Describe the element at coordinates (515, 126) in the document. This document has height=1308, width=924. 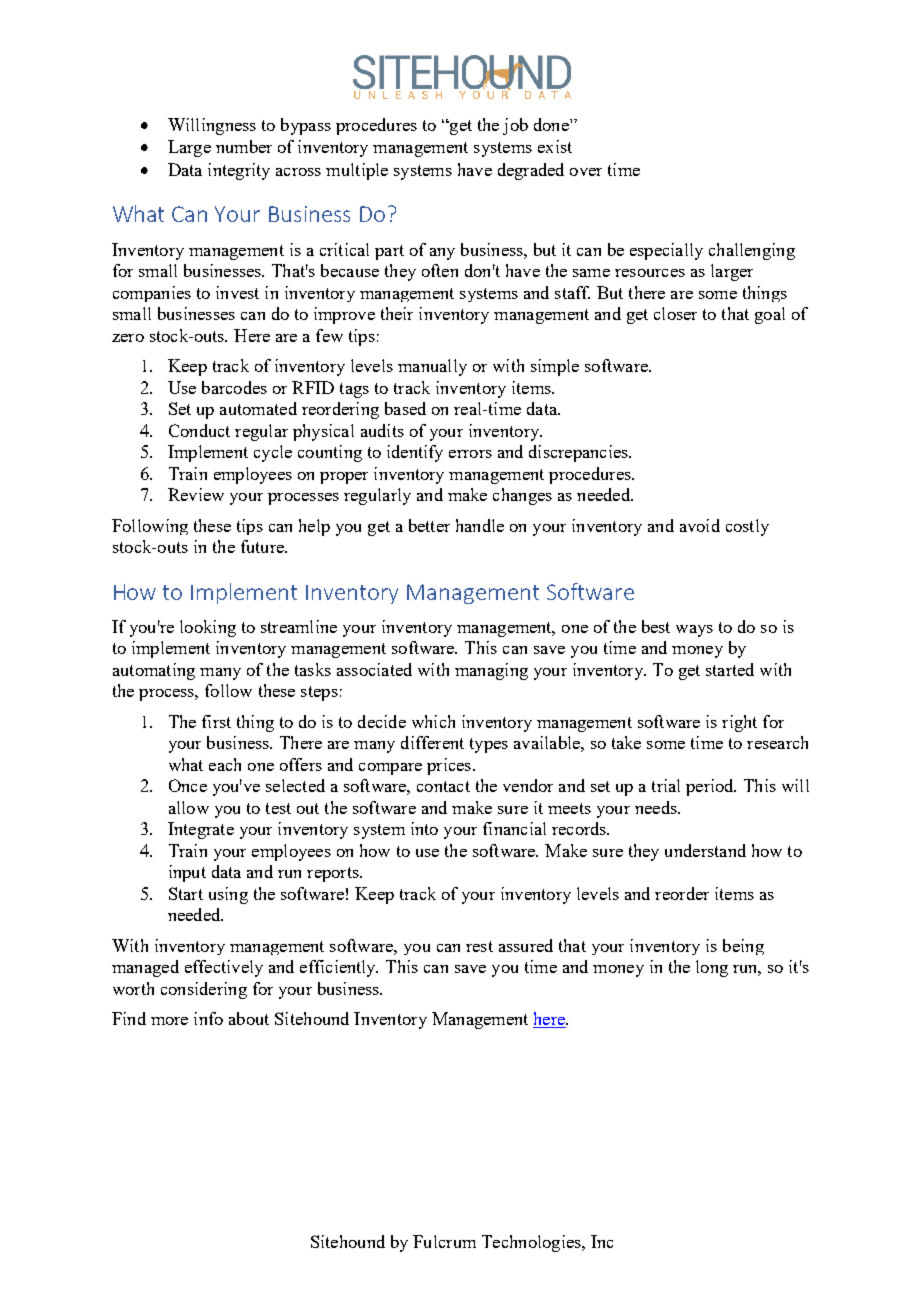
I see `job` at that location.
